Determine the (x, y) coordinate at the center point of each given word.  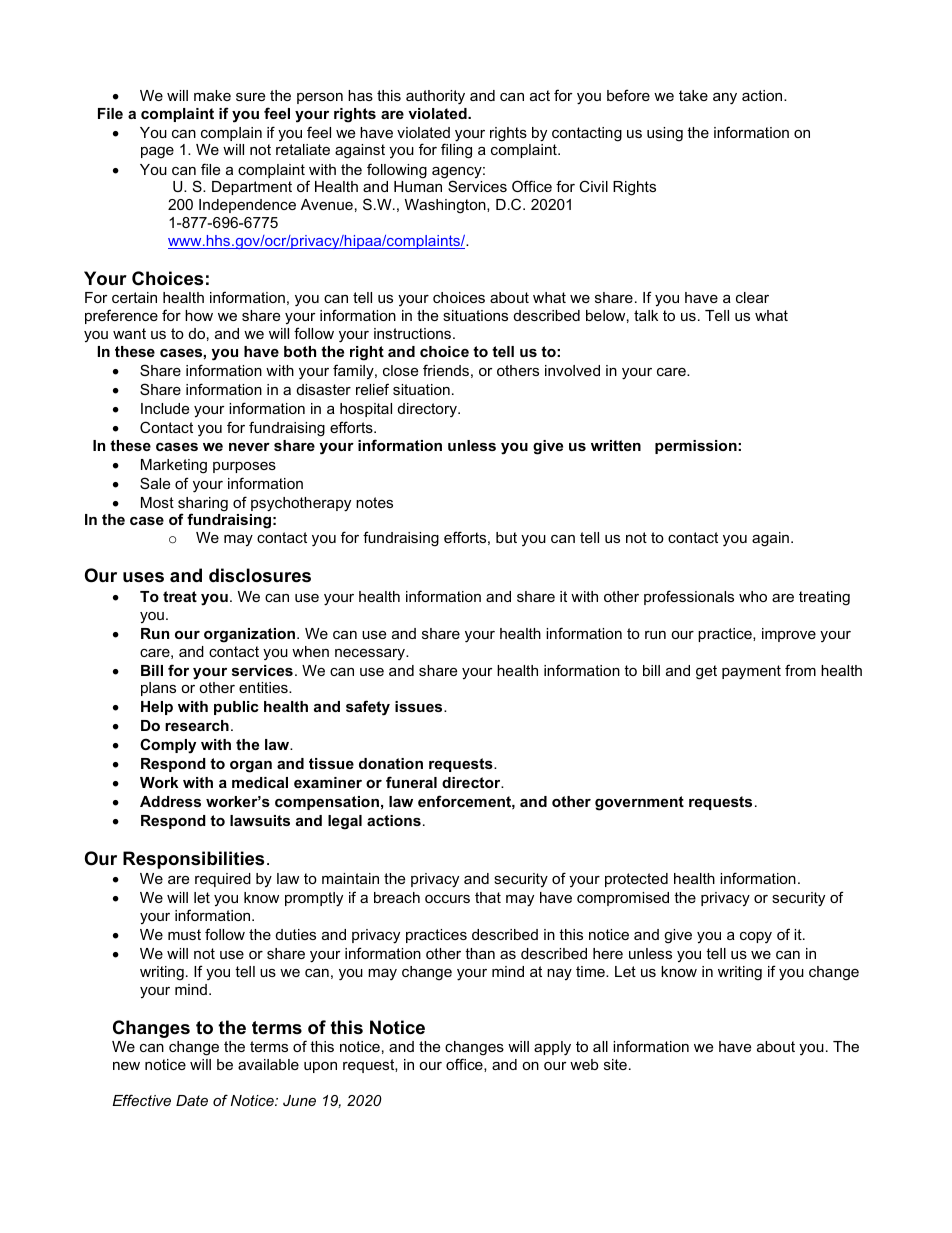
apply (552, 1048)
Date (192, 1100)
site (615, 1064)
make (212, 95)
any (725, 99)
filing (456, 151)
